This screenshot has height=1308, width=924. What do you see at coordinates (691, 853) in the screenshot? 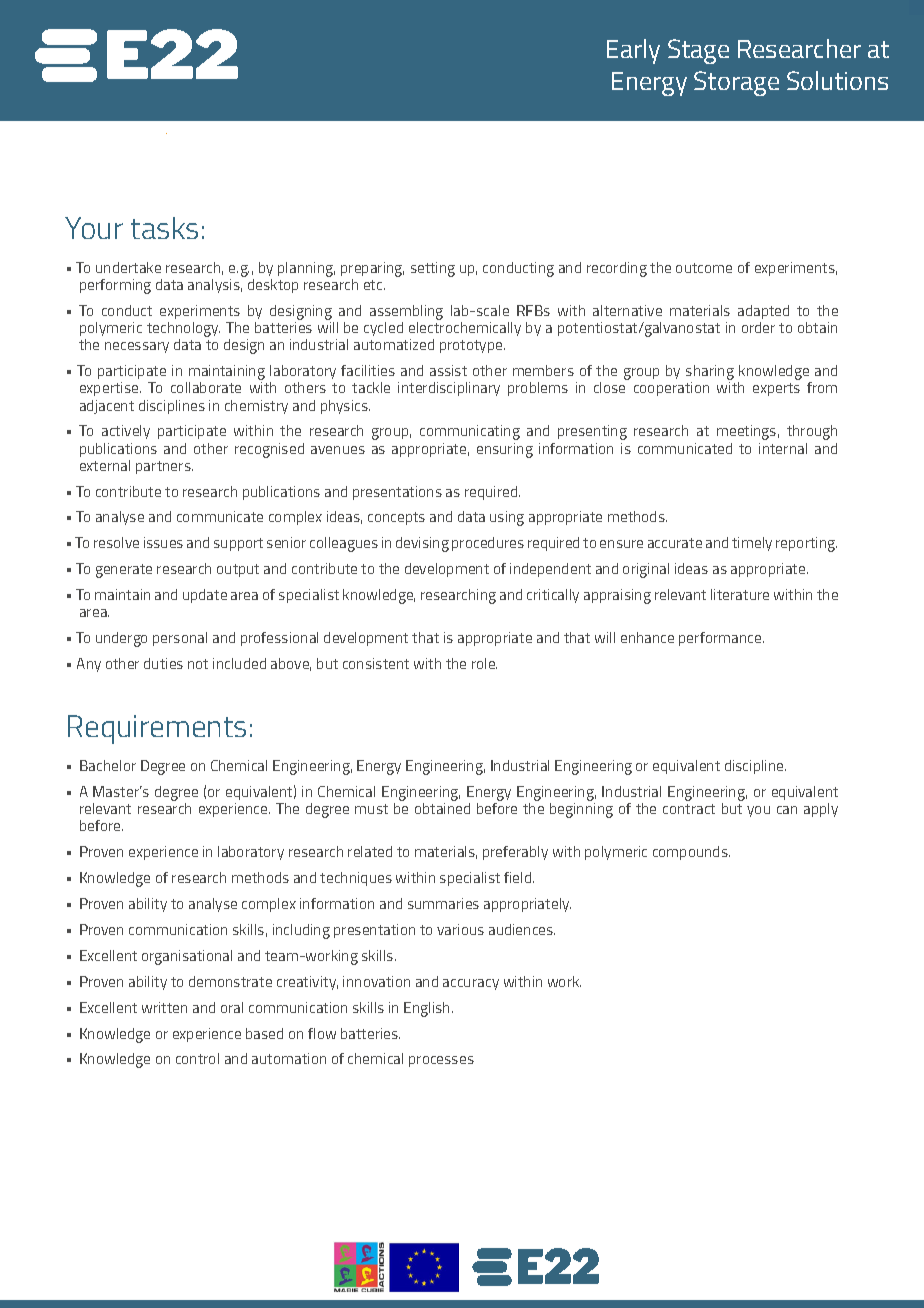
I see `compounds` at bounding box center [691, 853].
